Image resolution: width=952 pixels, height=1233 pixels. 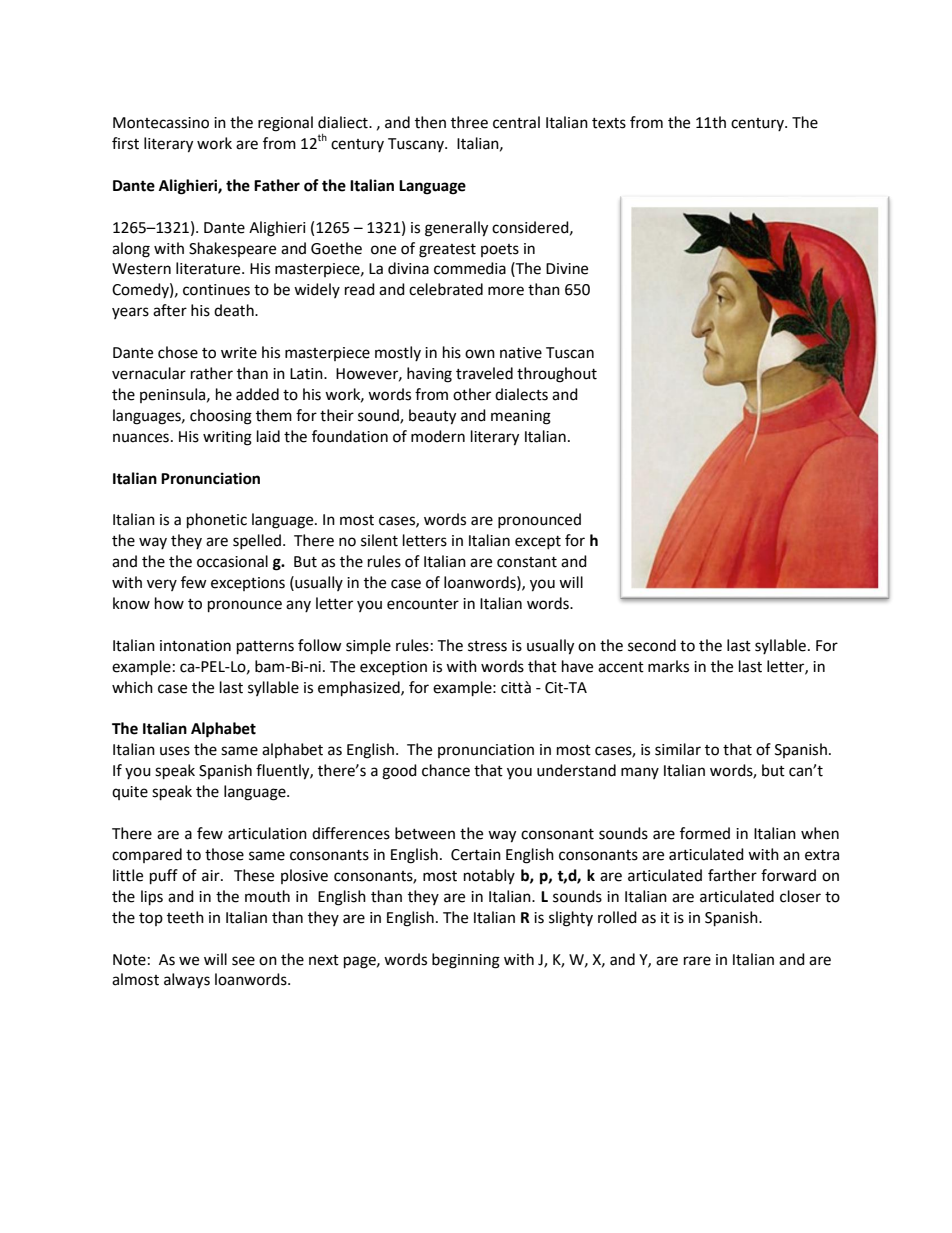 What do you see at coordinates (243, 961) in the document?
I see `see` at bounding box center [243, 961].
